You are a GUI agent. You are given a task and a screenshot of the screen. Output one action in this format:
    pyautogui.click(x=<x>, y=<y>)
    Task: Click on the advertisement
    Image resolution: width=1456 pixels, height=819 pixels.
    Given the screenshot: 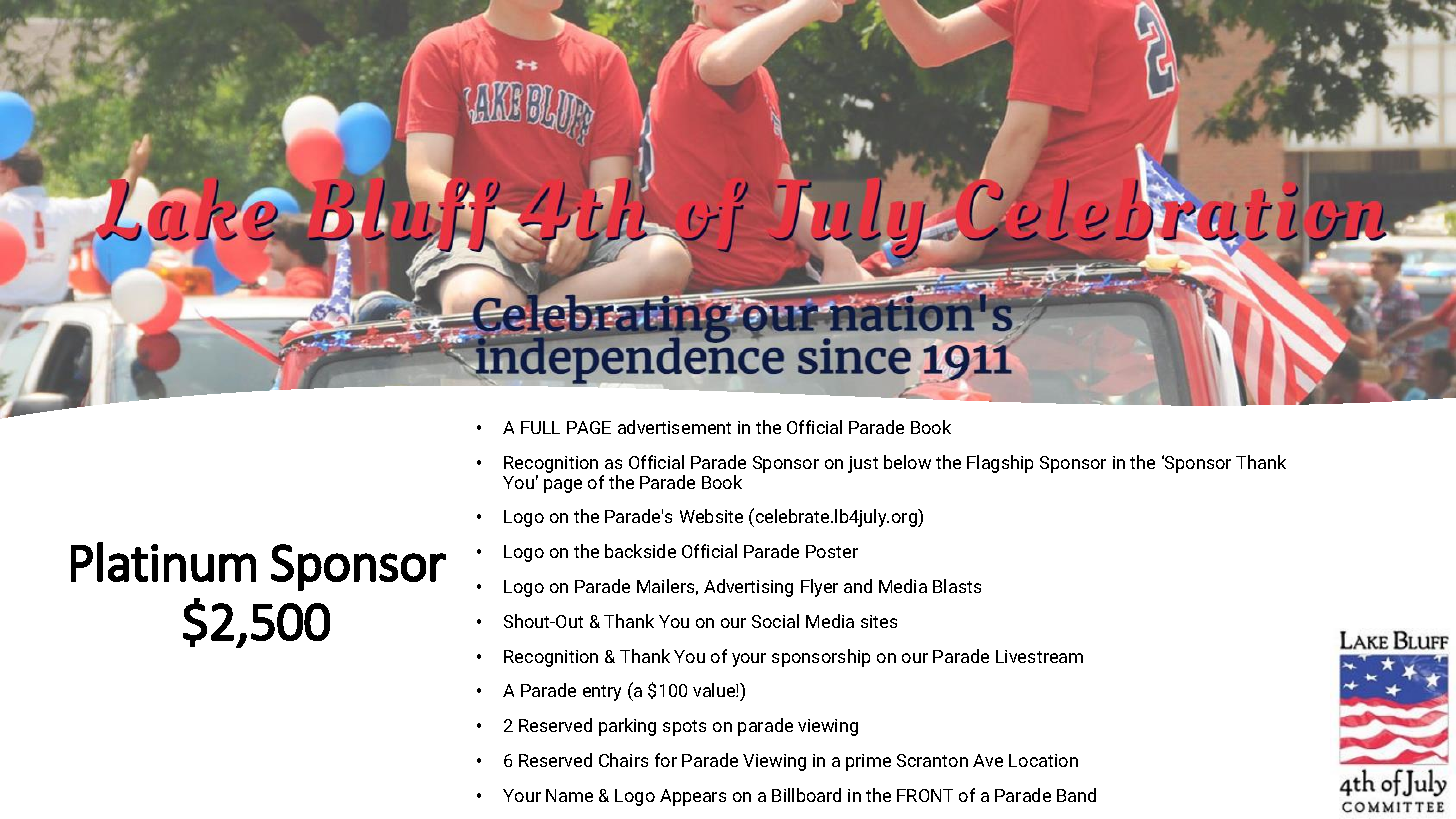 What is the action you would take?
    pyautogui.click(x=674, y=427)
